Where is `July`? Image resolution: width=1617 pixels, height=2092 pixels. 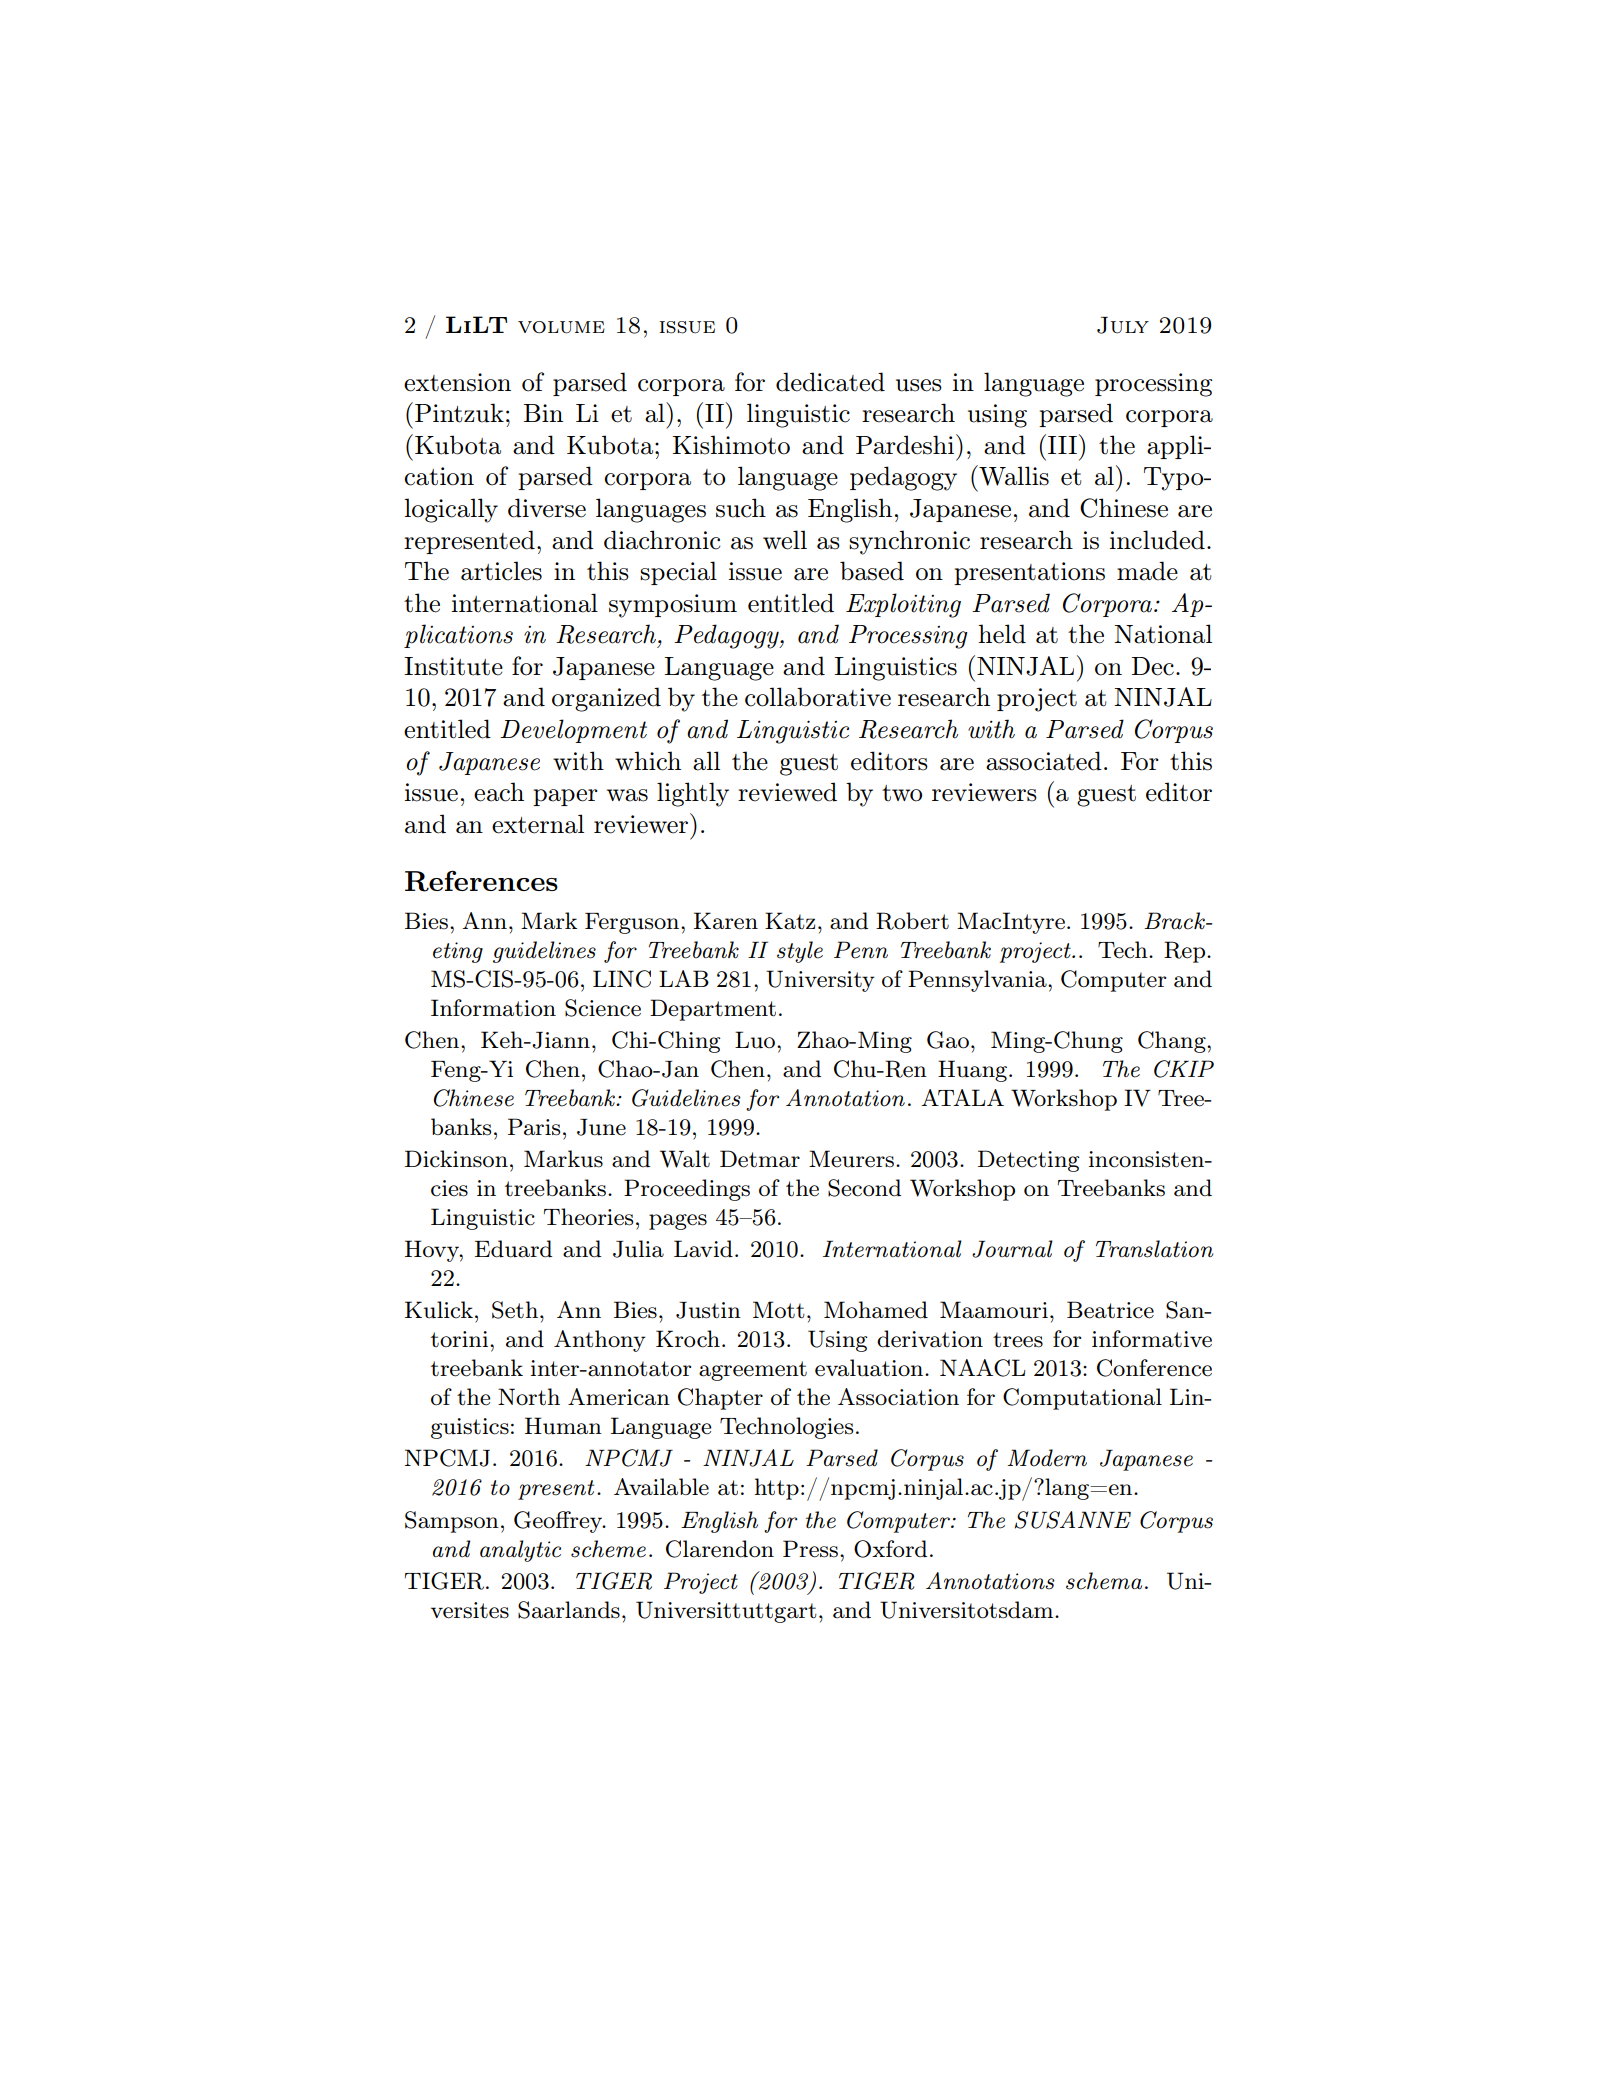 July is located at coordinates (1123, 325).
